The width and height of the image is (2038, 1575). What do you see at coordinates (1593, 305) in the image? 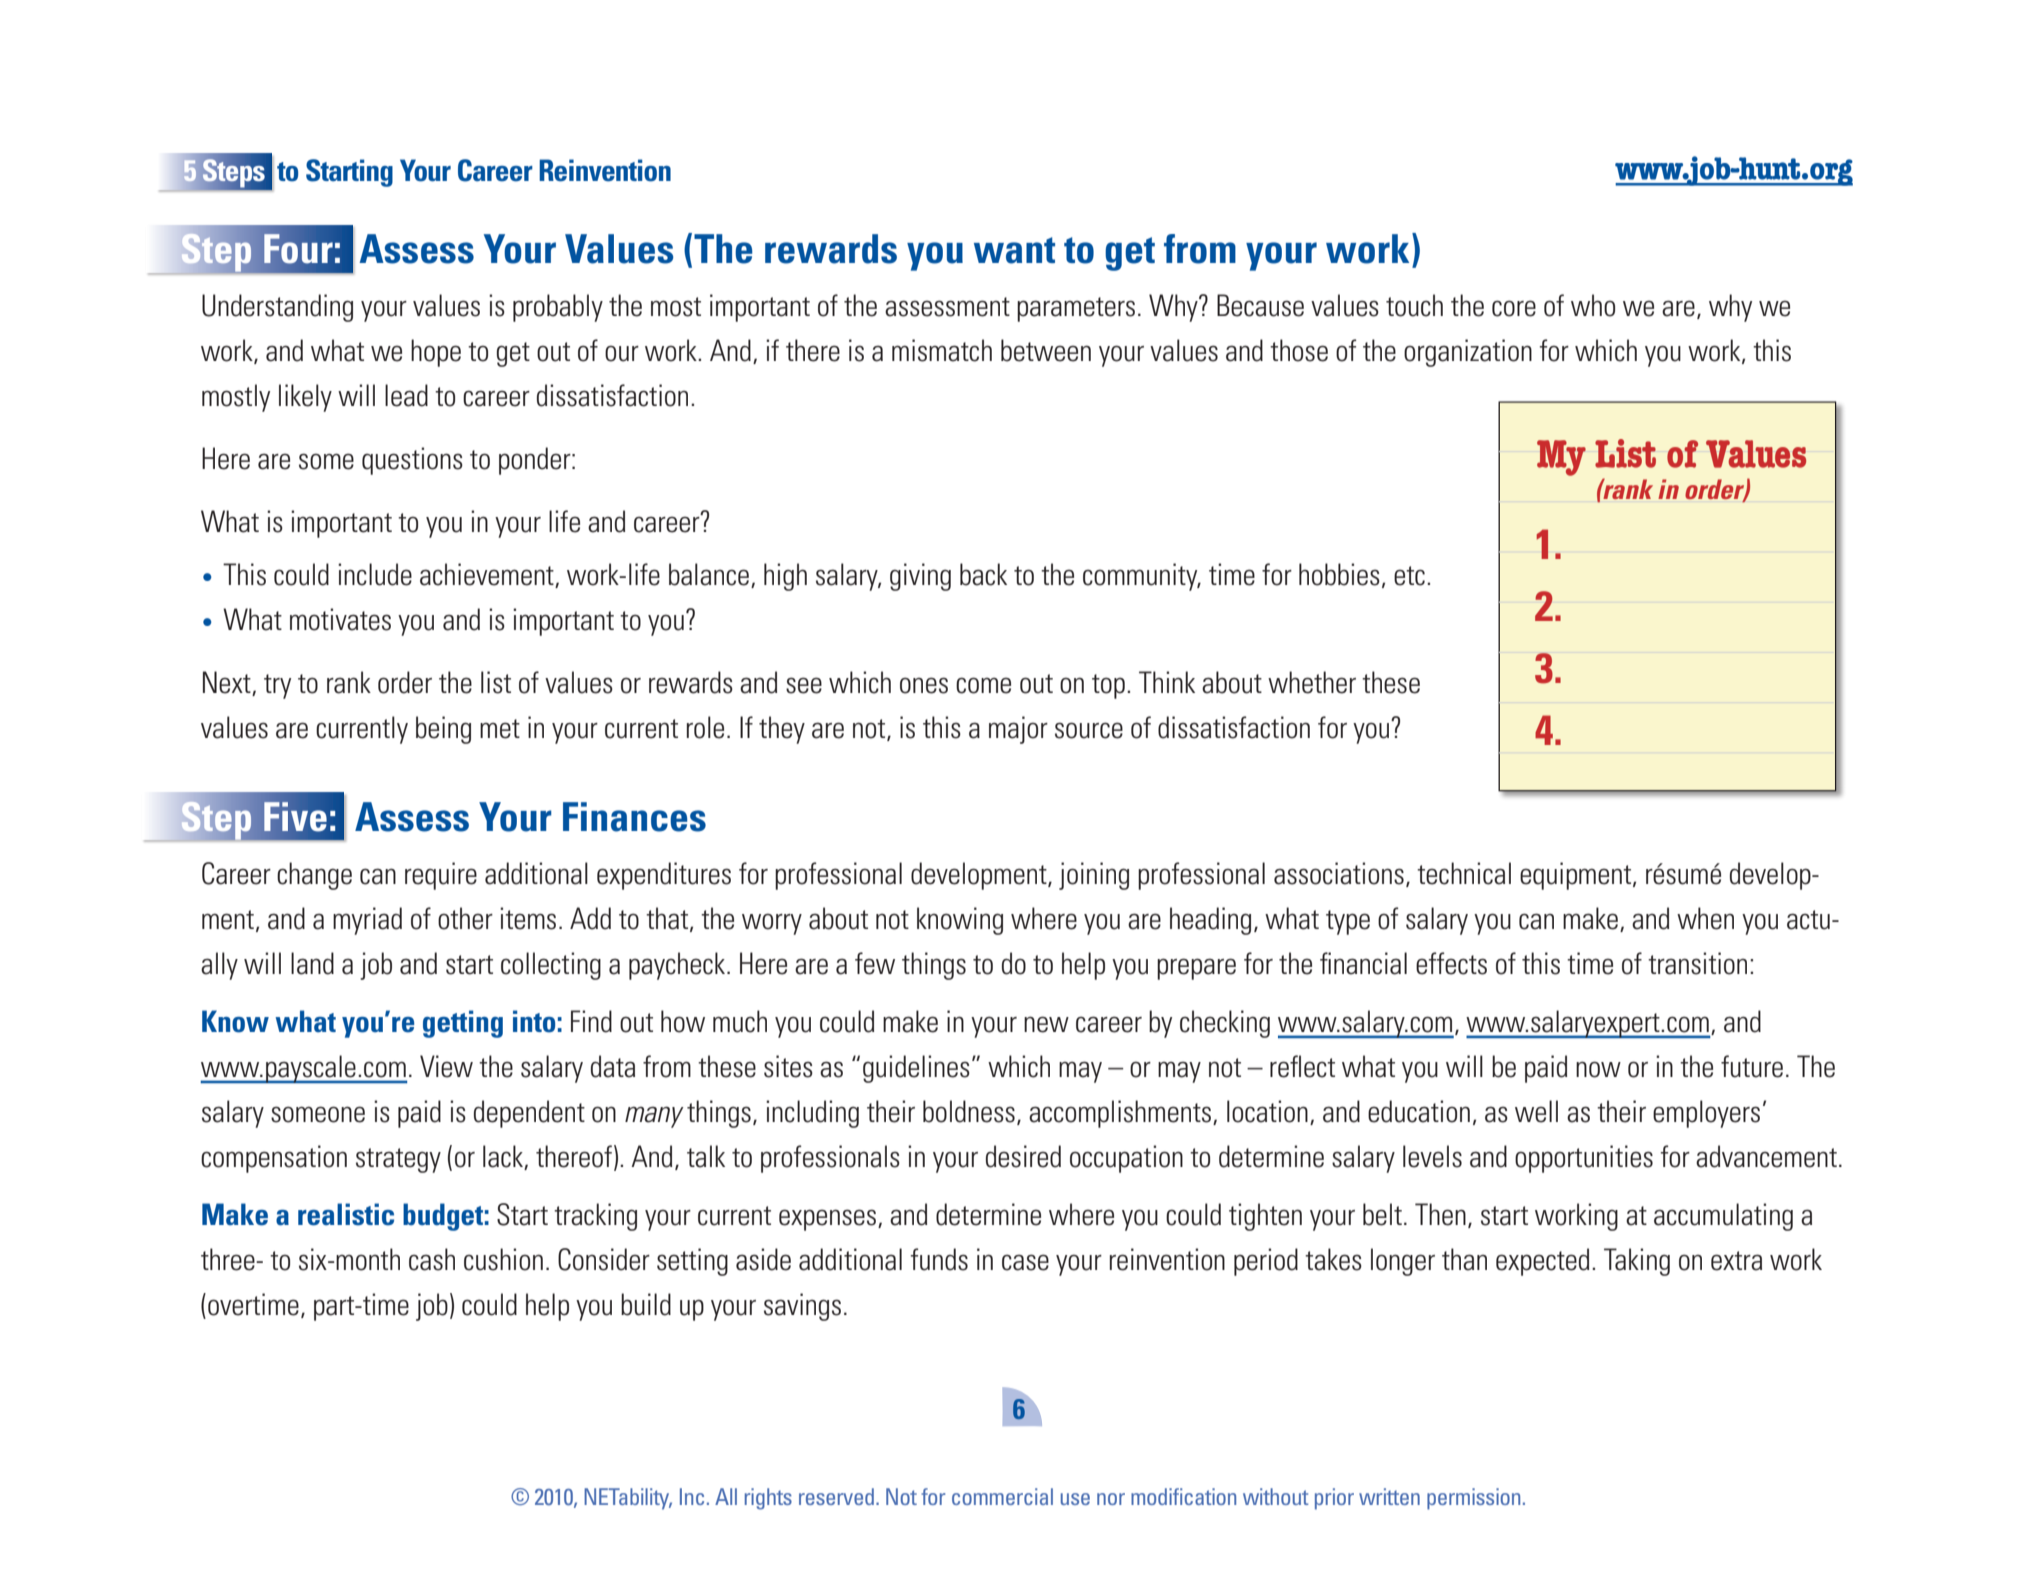
I see `who` at bounding box center [1593, 305].
